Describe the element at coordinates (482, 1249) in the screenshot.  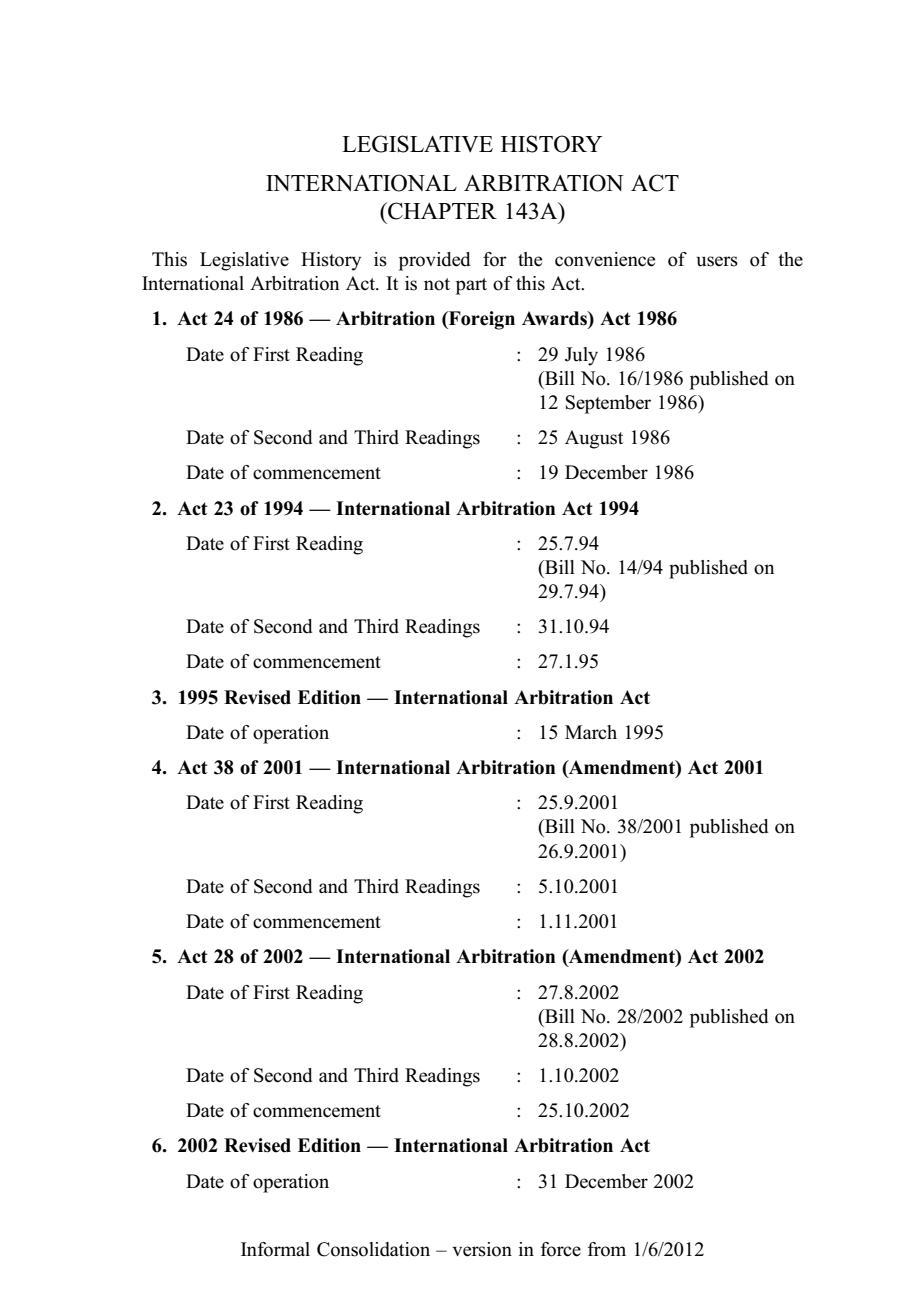
I see `version` at that location.
